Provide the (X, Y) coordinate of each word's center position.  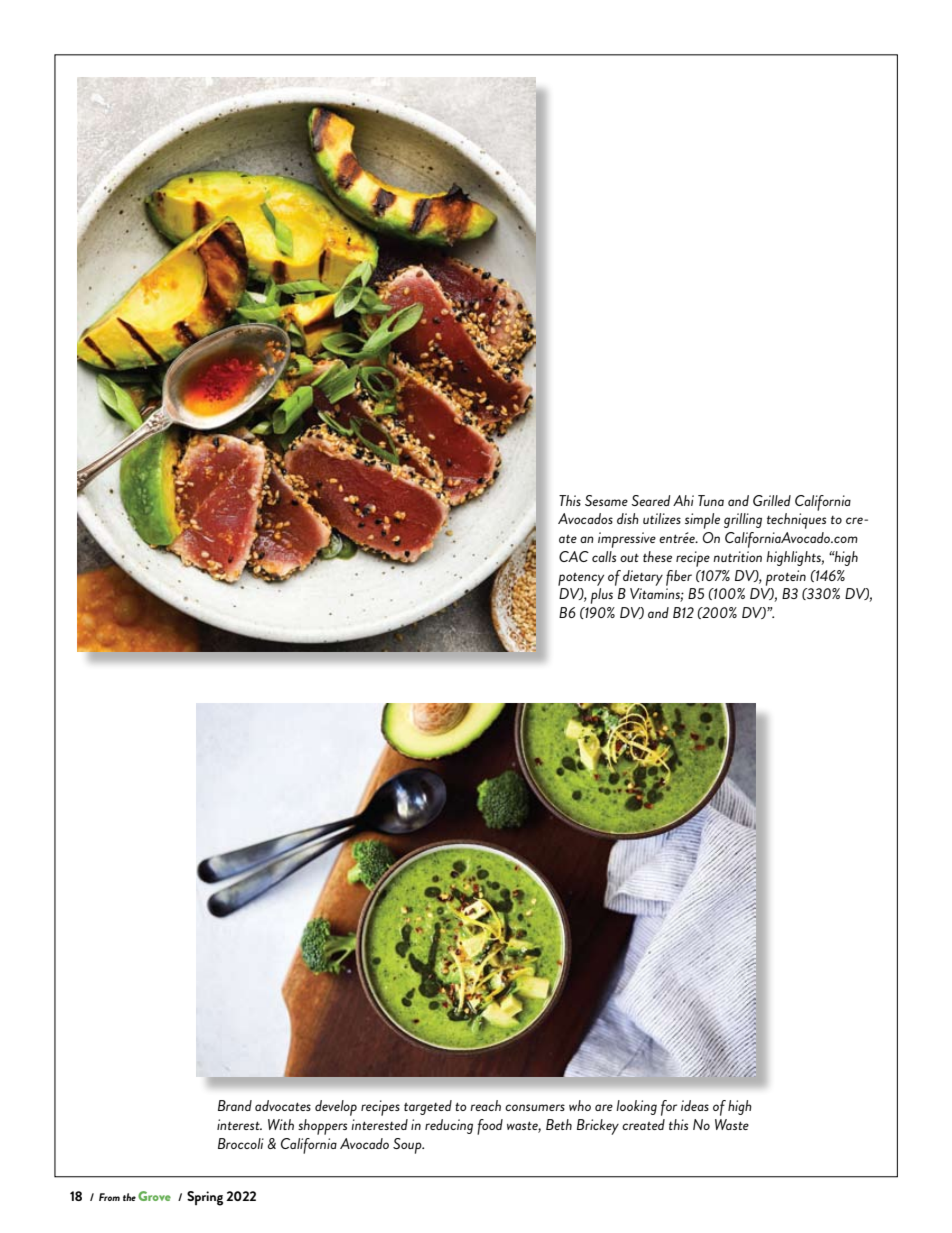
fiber (679, 578)
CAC (574, 556)
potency (581, 579)
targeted (428, 1107)
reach (485, 1105)
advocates (283, 1105)
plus (602, 596)
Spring (205, 1198)
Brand (235, 1105)
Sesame (606, 500)
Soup (408, 1146)
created (643, 1124)
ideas (695, 1105)
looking (636, 1107)
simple (702, 521)
